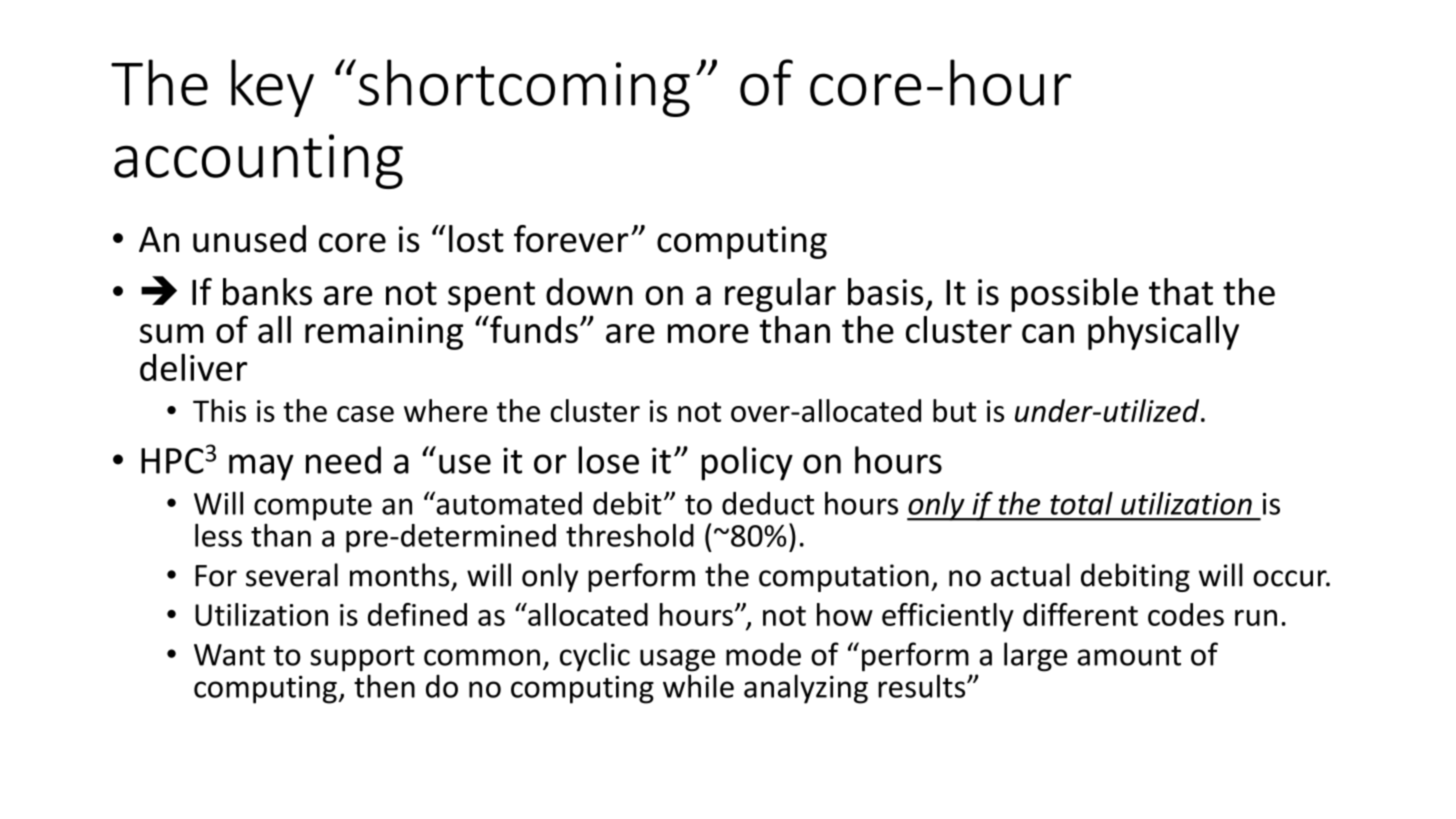  What do you see at coordinates (362, 659) in the screenshot?
I see `support` at bounding box center [362, 659].
